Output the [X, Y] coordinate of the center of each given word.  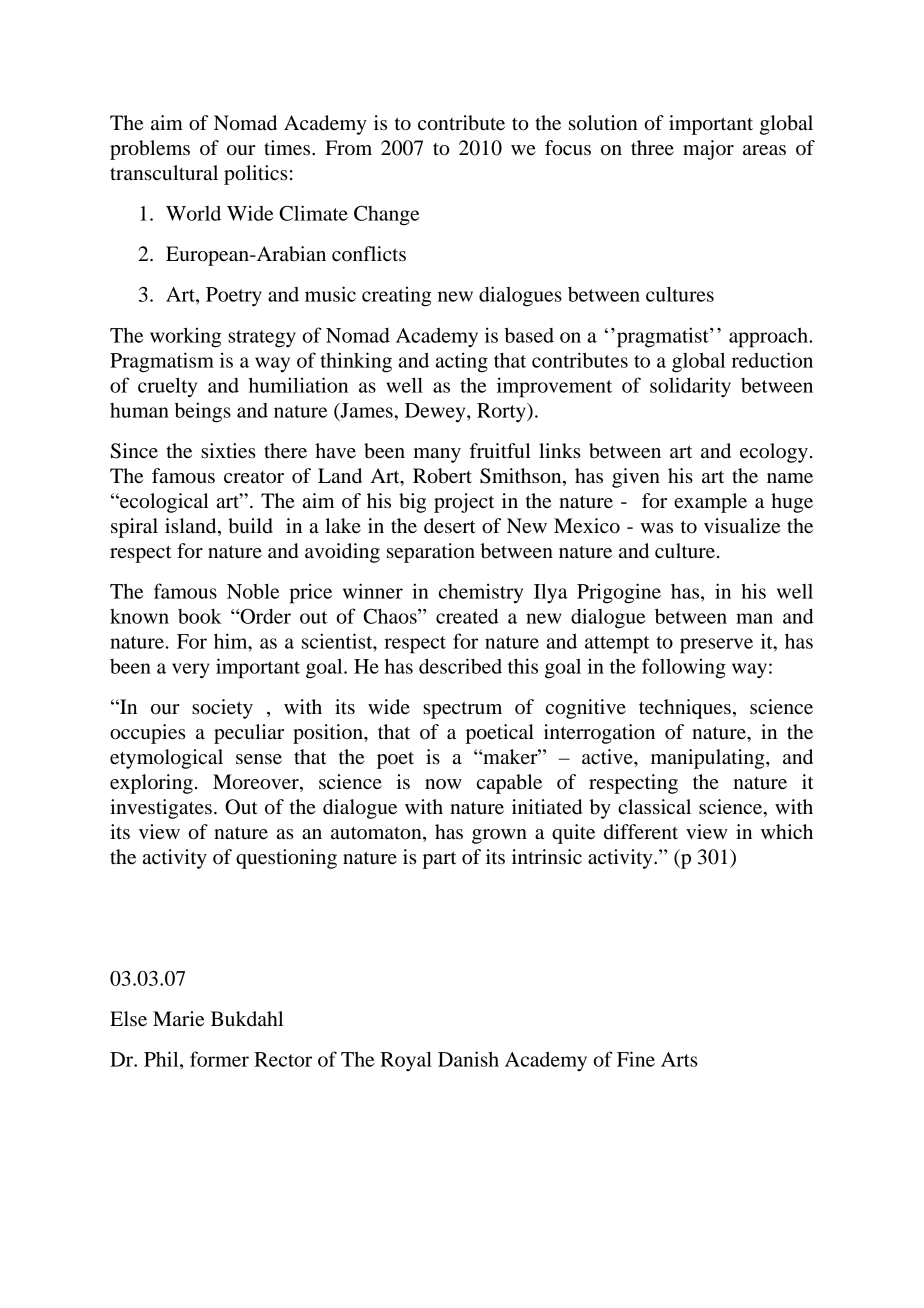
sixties [228, 451]
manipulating [709, 759]
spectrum [462, 710]
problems [150, 150]
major [708, 150]
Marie [178, 1019]
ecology [774, 453]
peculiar [249, 734]
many [437, 455]
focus [568, 148]
